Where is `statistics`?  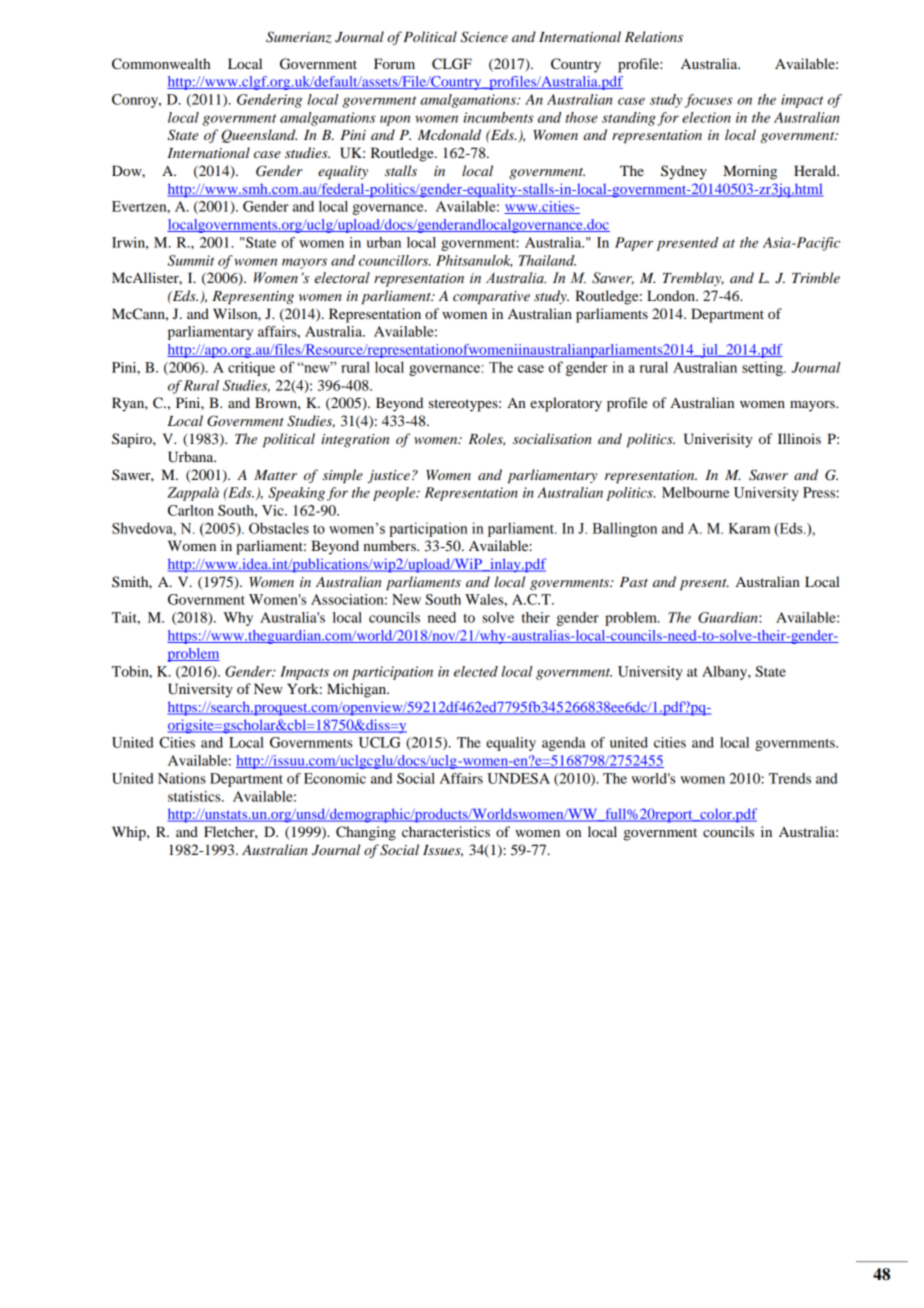
statistics is located at coordinates (195, 796).
